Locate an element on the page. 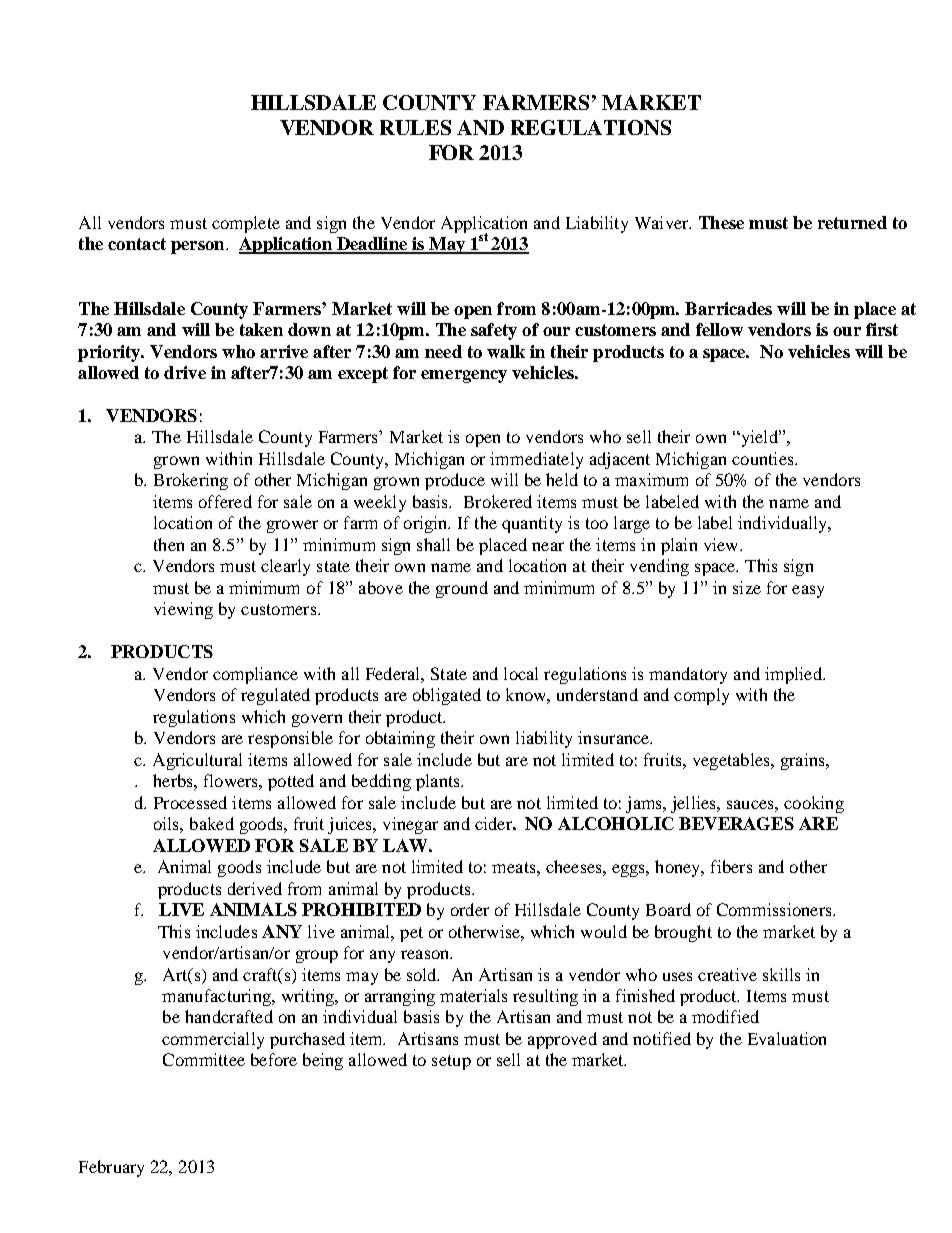 This page has width=952, height=1233. walk is located at coordinates (506, 351).
